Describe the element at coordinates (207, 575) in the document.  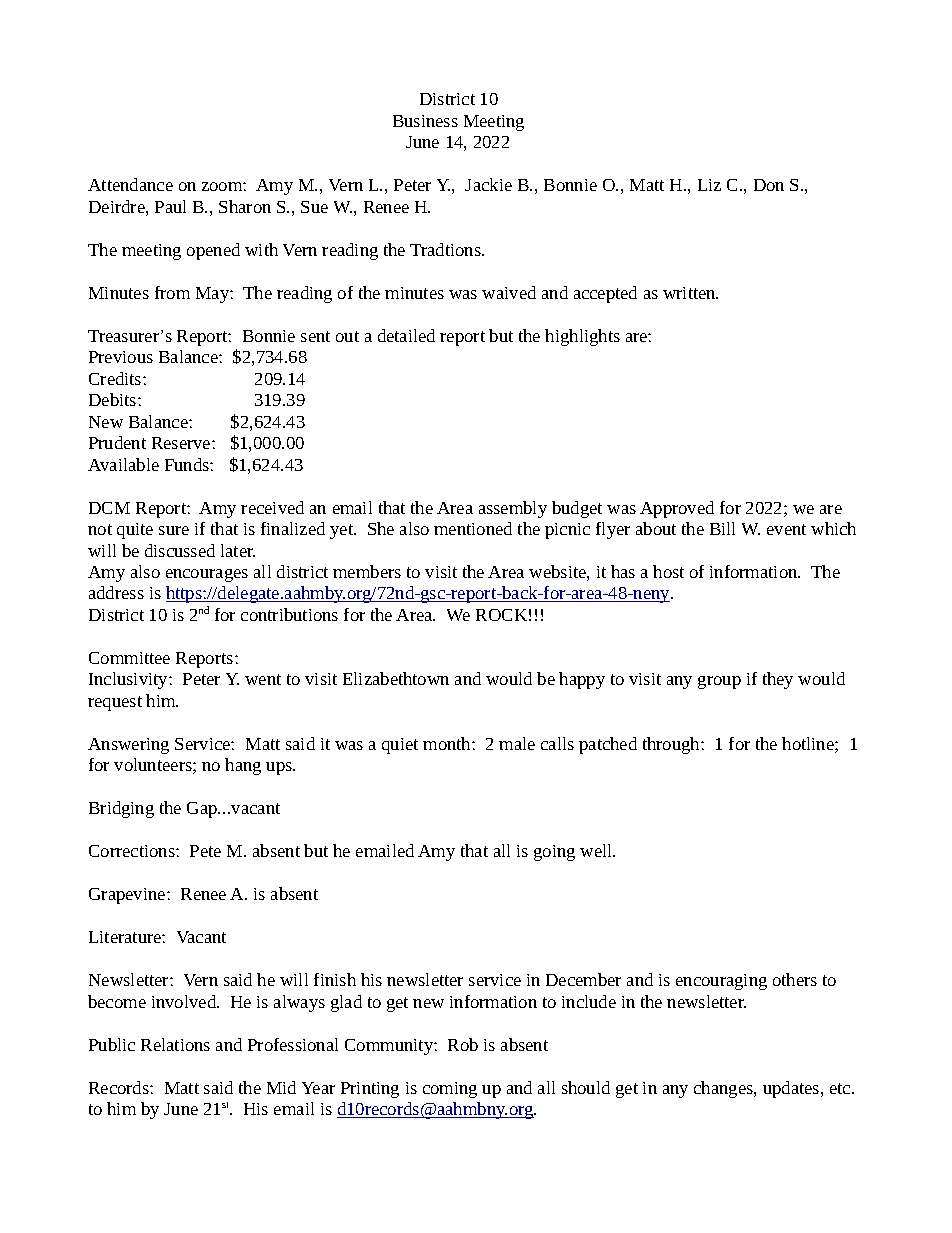
I see `encourages` at that location.
